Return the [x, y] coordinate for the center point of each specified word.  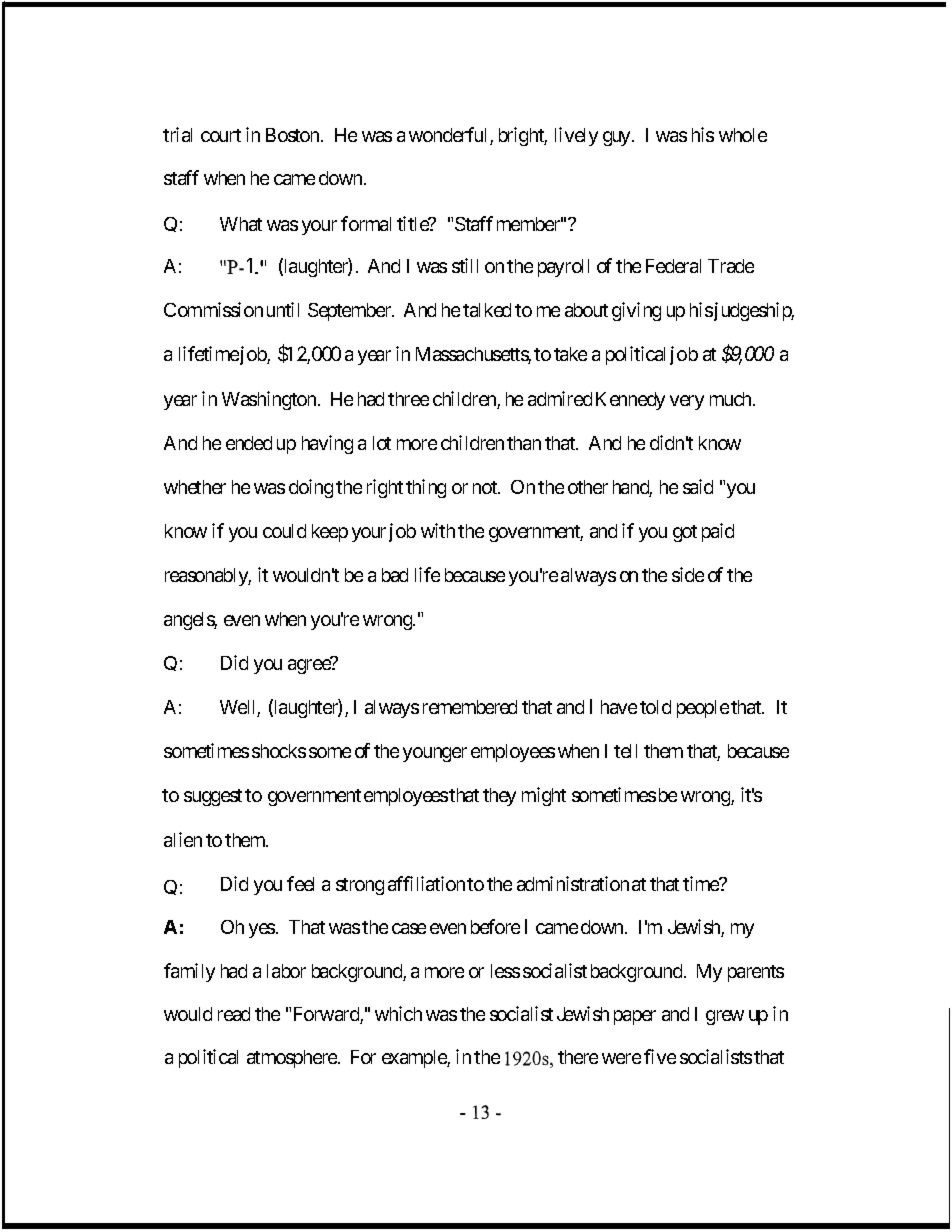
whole [743, 135]
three [408, 399]
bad [395, 575]
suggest [213, 797]
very [687, 402]
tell [625, 751]
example [415, 1059]
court [221, 135]
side [688, 574]
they [499, 797]
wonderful [450, 136]
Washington [269, 400]
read [234, 1014]
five [660, 1056]
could [284, 531]
